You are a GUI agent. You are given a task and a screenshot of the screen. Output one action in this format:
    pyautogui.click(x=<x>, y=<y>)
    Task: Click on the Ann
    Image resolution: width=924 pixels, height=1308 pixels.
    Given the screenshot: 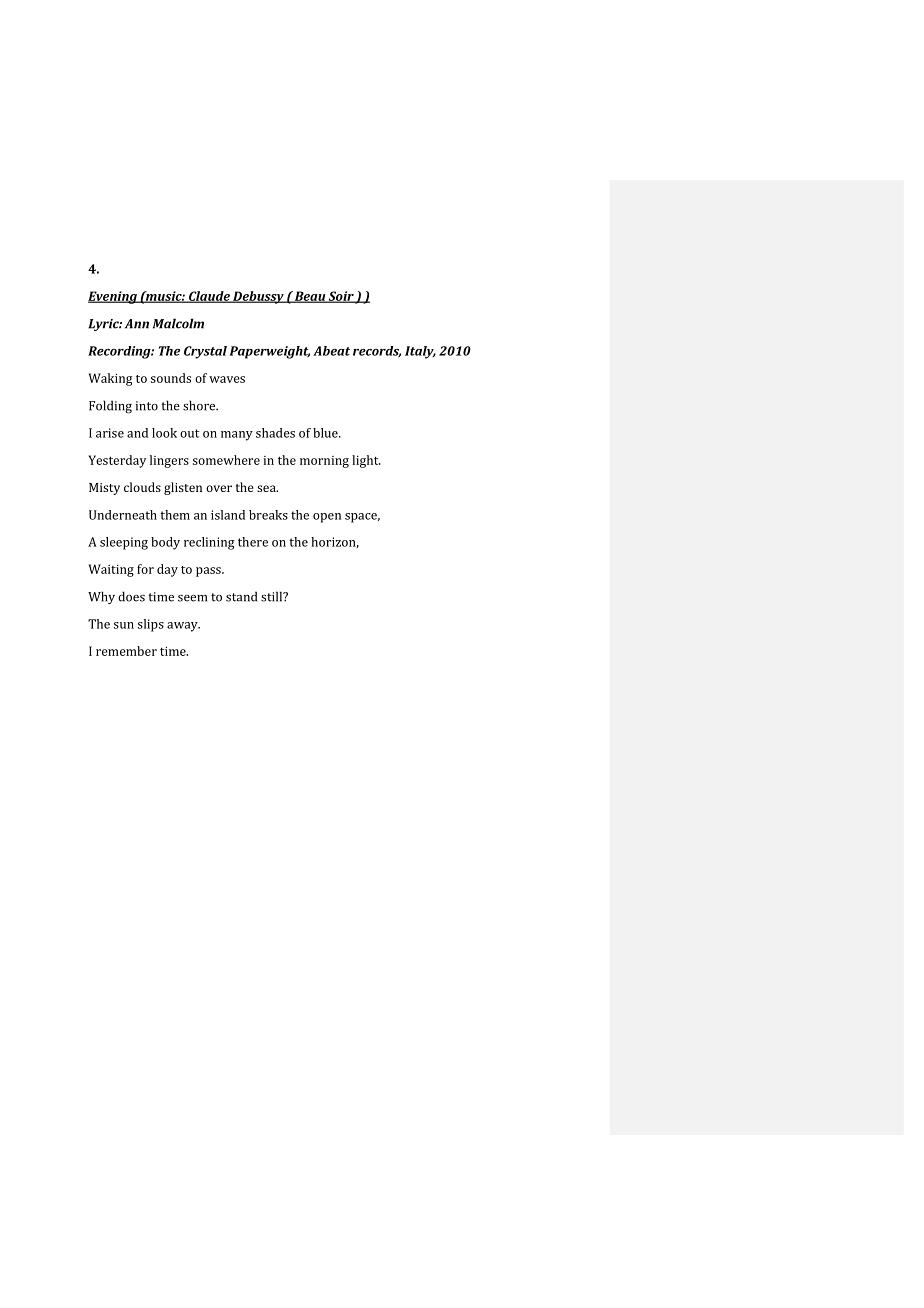 What is the action you would take?
    pyautogui.click(x=137, y=324)
